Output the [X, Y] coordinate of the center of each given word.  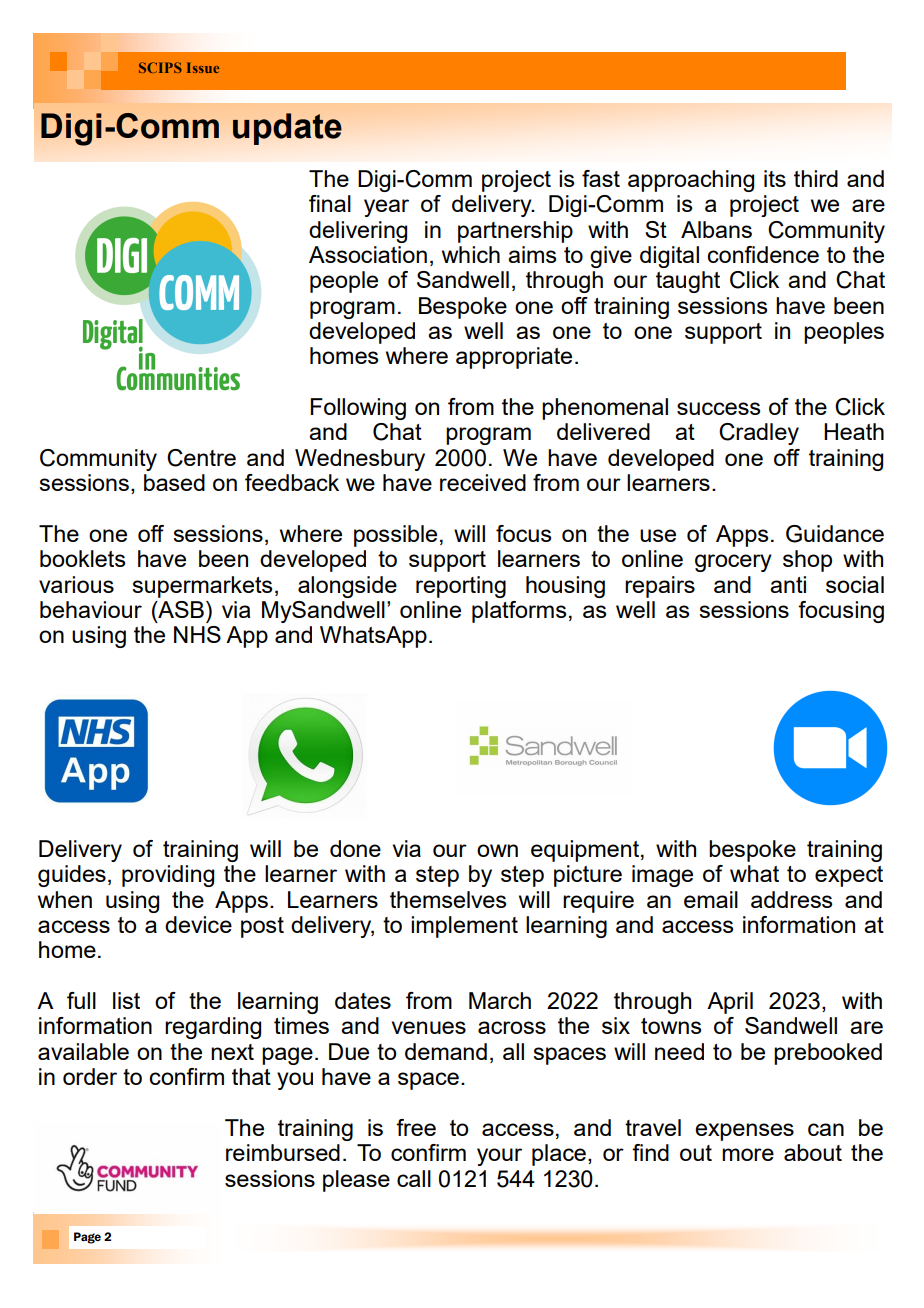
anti [788, 584]
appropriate [514, 358]
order [90, 1076]
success [718, 408]
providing [168, 876]
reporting [461, 587]
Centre [201, 458]
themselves [448, 899]
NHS [197, 634]
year [386, 208]
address [791, 899]
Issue [203, 67]
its [775, 178]
